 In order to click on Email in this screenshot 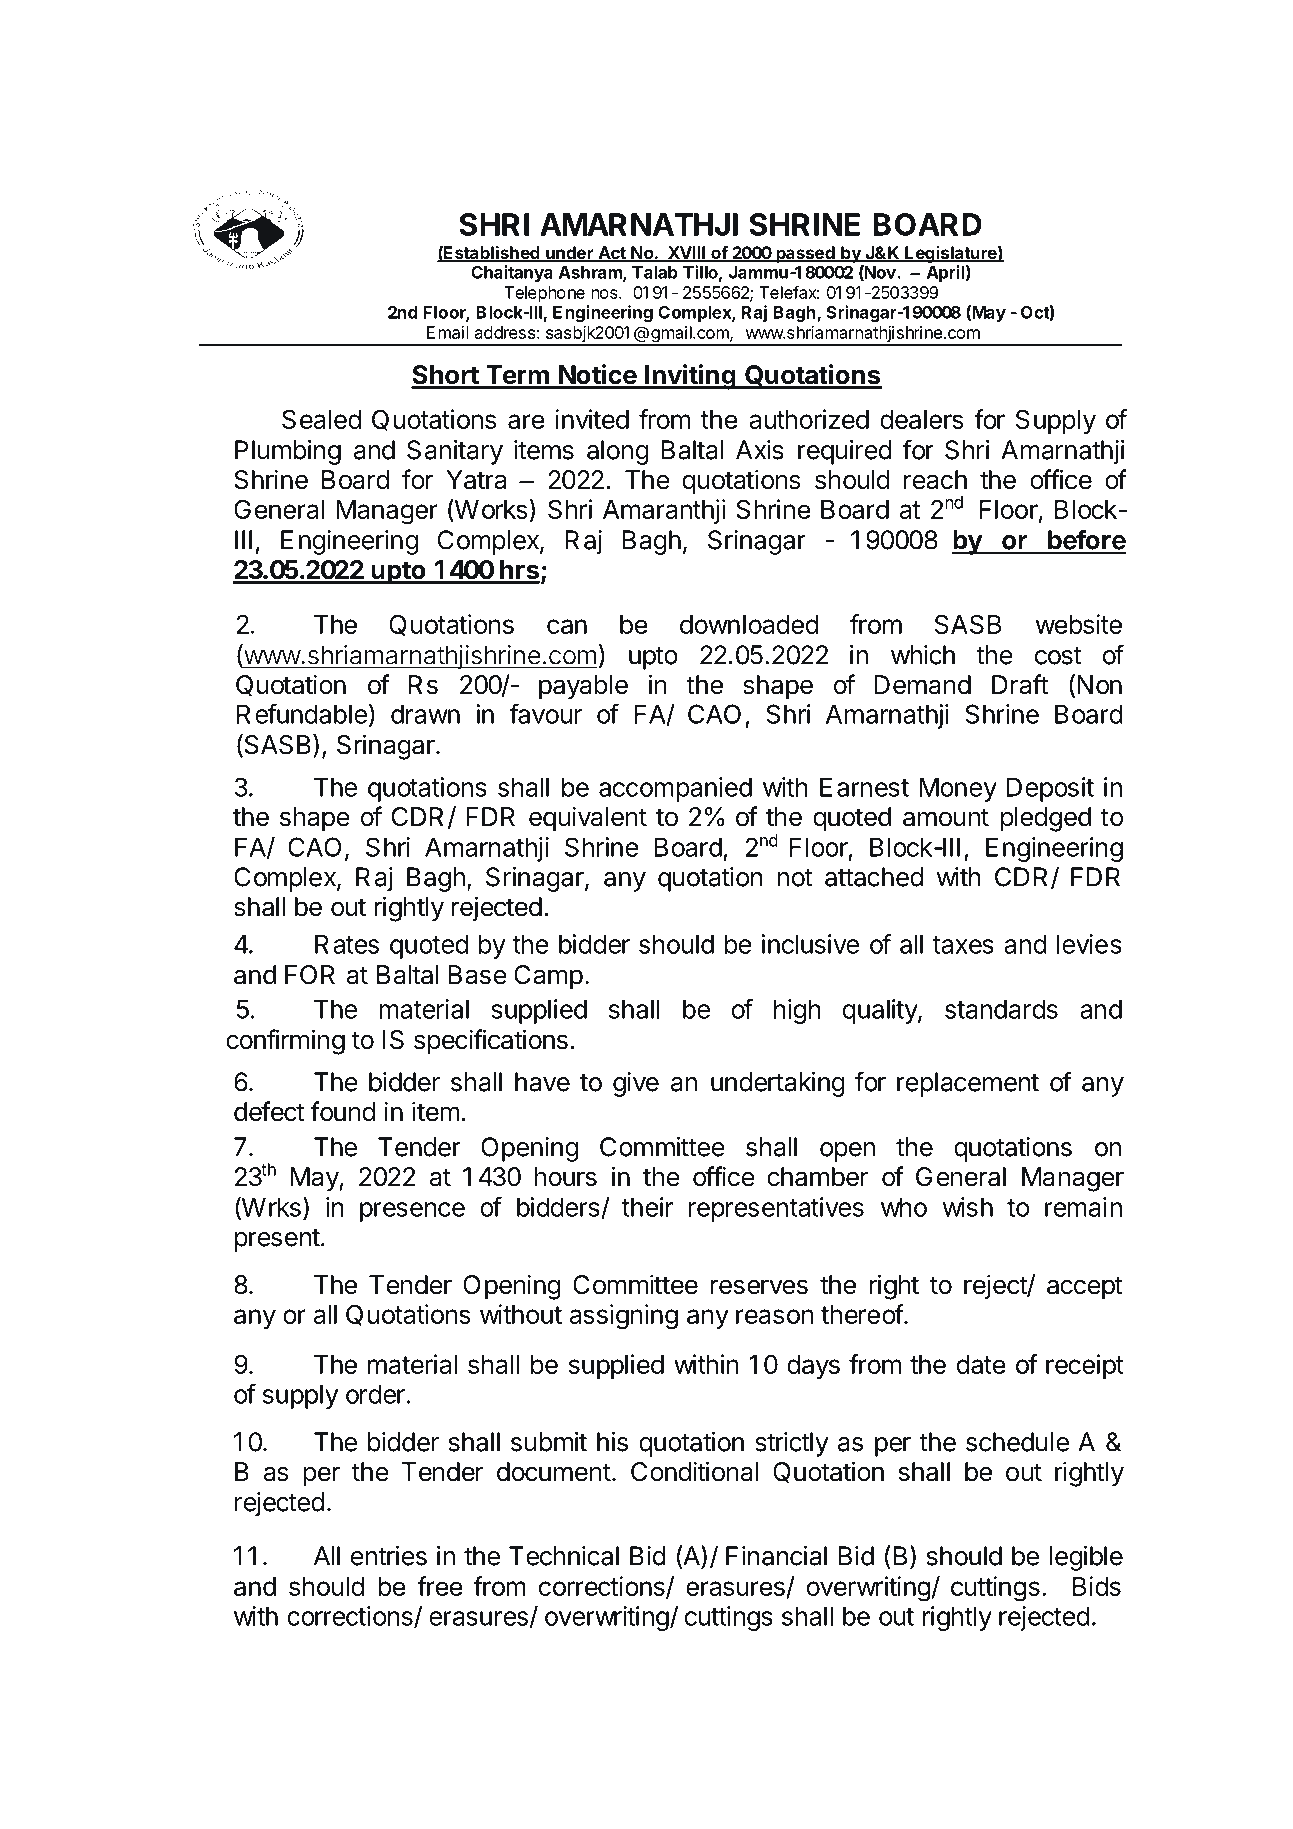, I will do `click(447, 332)`.
